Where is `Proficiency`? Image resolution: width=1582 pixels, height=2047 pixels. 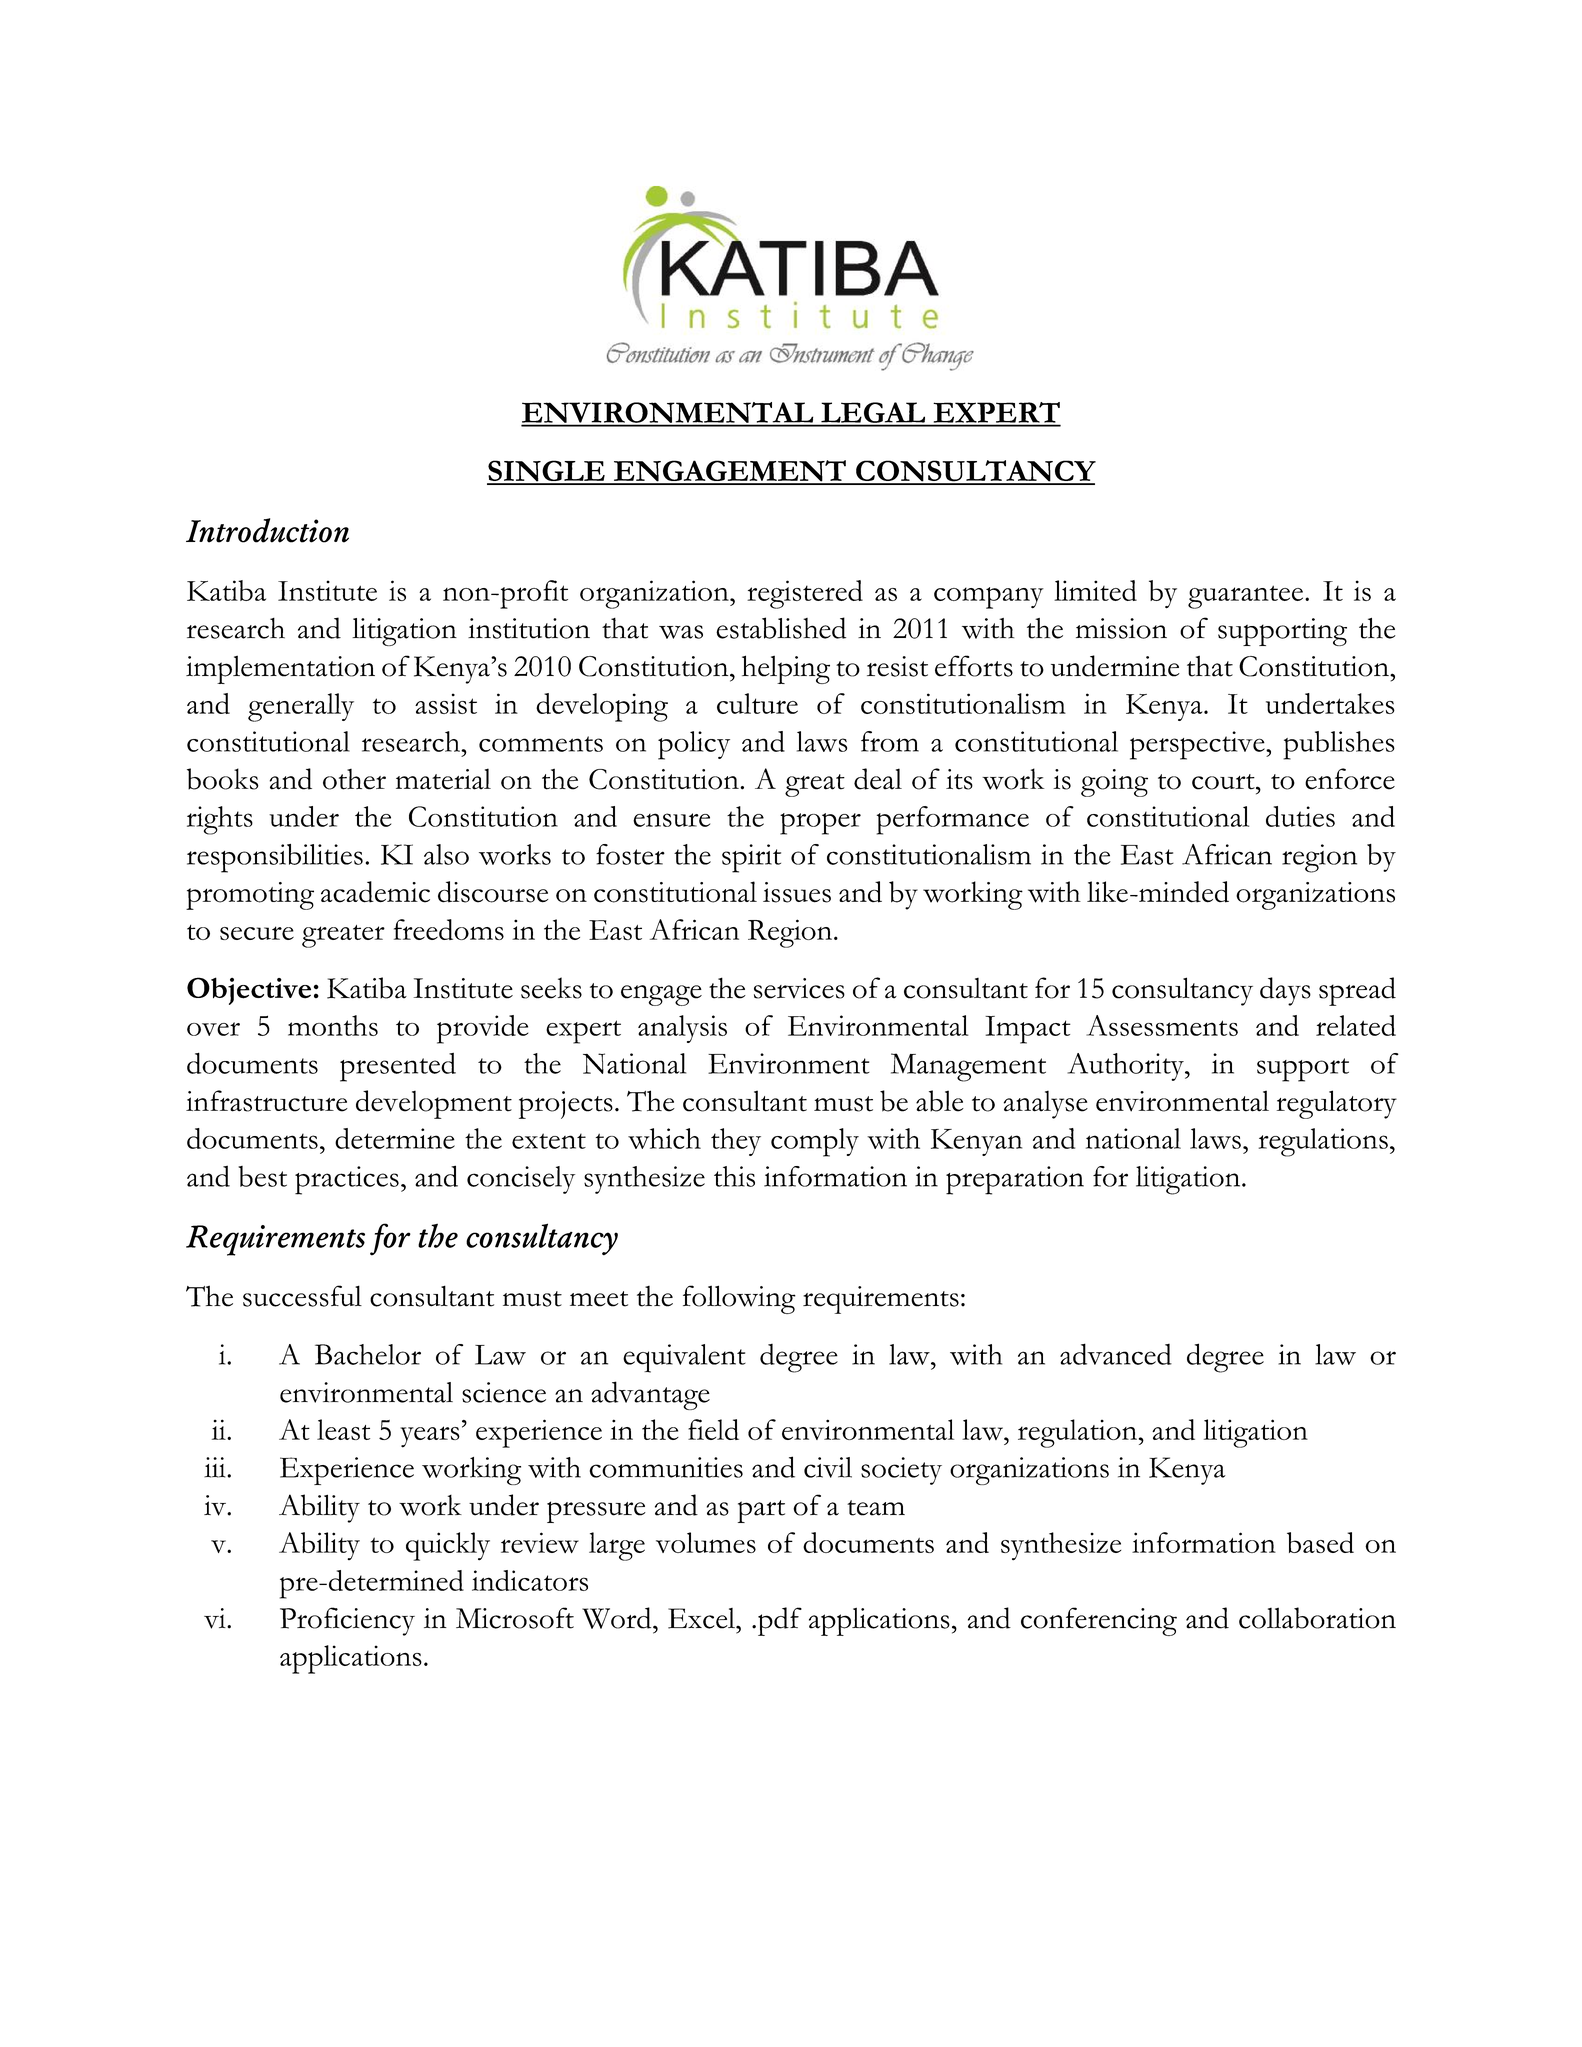 Proficiency is located at coordinates (347, 1621).
